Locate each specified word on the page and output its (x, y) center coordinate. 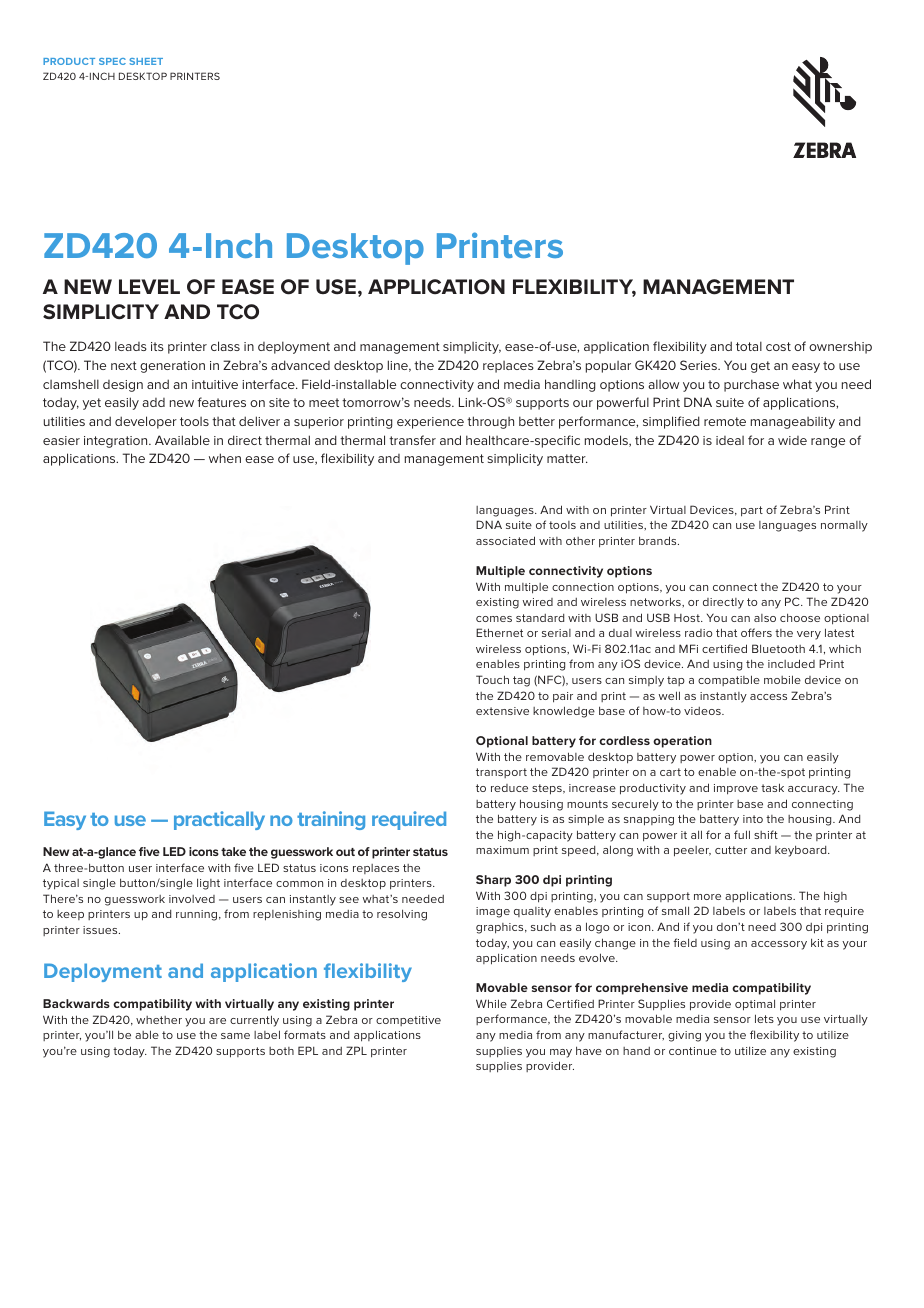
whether (159, 1020)
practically (219, 820)
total (749, 346)
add (153, 402)
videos (703, 711)
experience (430, 423)
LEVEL (149, 286)
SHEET (146, 61)
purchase (751, 385)
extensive (502, 711)
